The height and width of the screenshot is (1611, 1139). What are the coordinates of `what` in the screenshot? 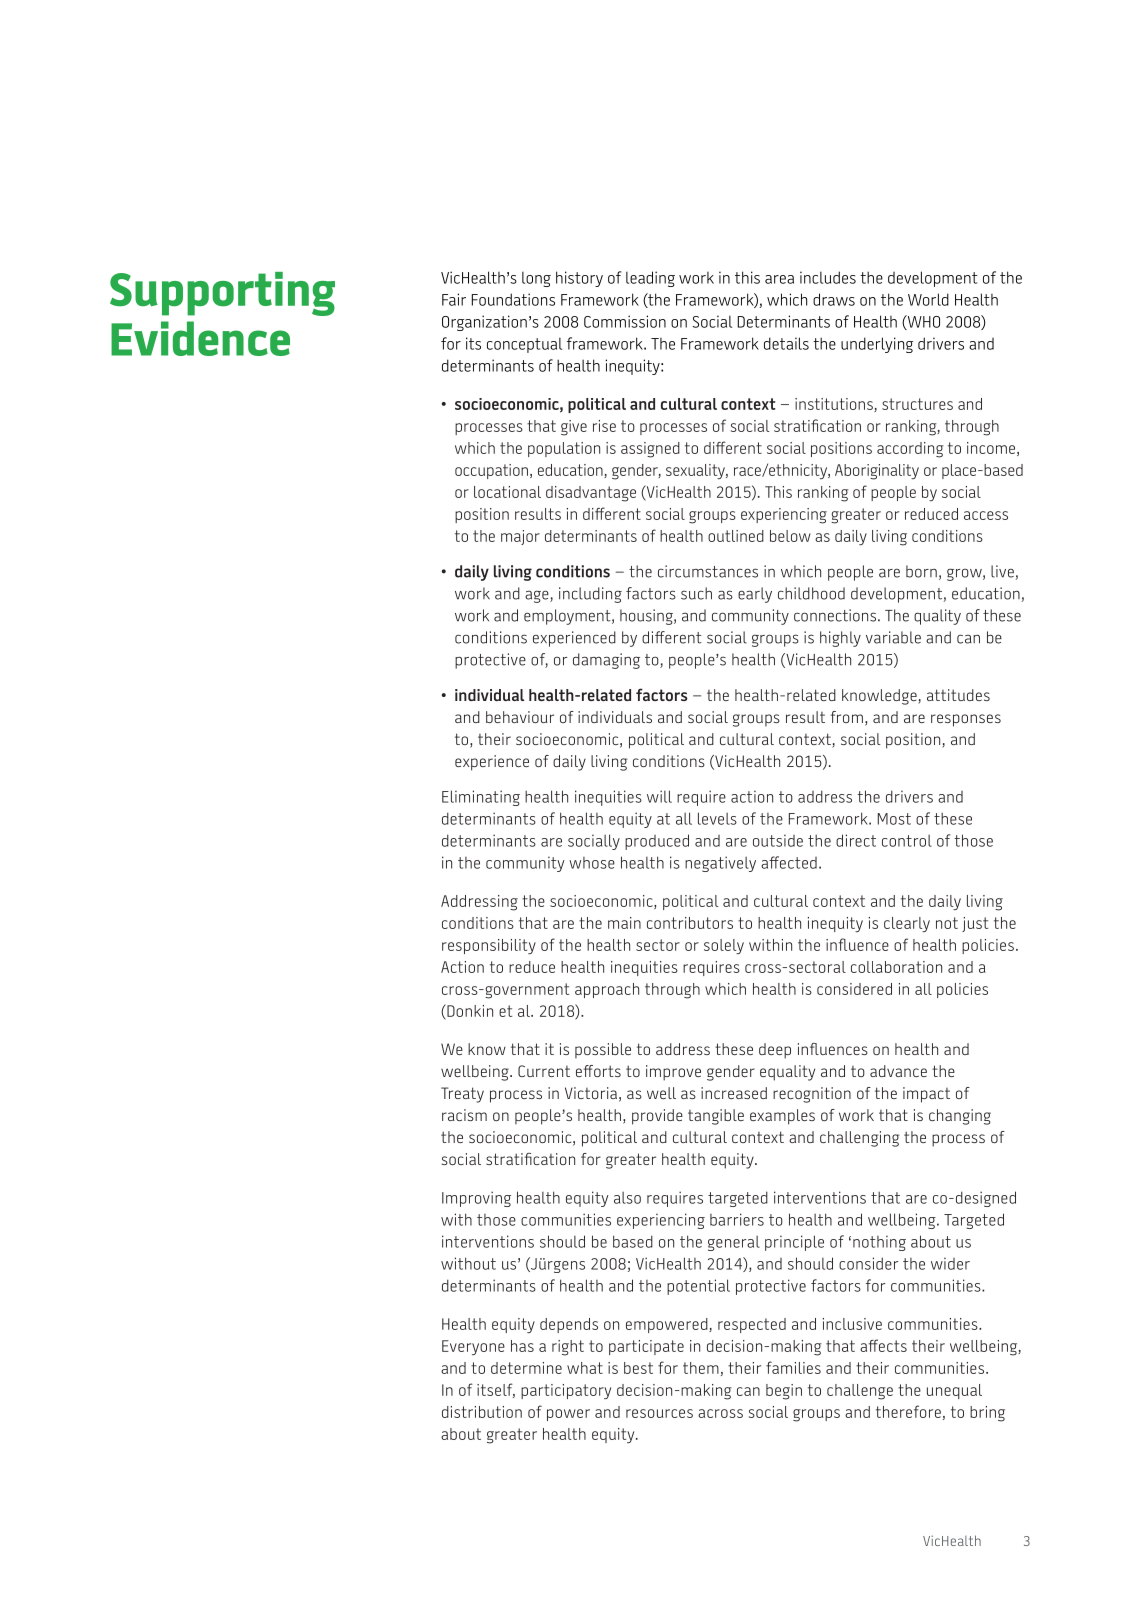 It's located at (585, 1368).
